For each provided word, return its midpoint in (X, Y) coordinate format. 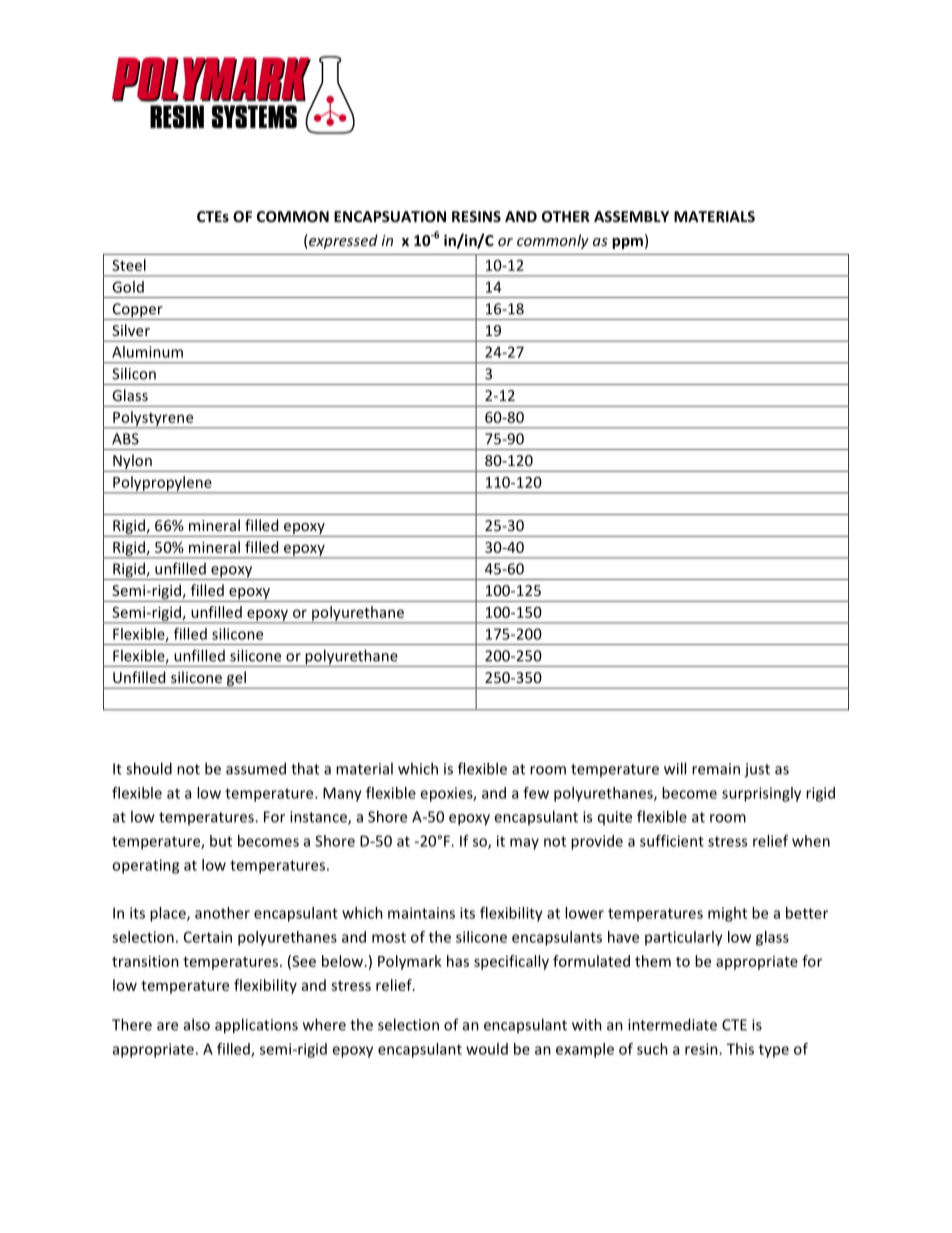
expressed (342, 241)
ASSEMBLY (631, 216)
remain (716, 769)
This (740, 1049)
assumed (256, 768)
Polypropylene (162, 484)
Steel (129, 265)
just (757, 770)
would (487, 1049)
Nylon (132, 463)
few (536, 793)
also (197, 1024)
